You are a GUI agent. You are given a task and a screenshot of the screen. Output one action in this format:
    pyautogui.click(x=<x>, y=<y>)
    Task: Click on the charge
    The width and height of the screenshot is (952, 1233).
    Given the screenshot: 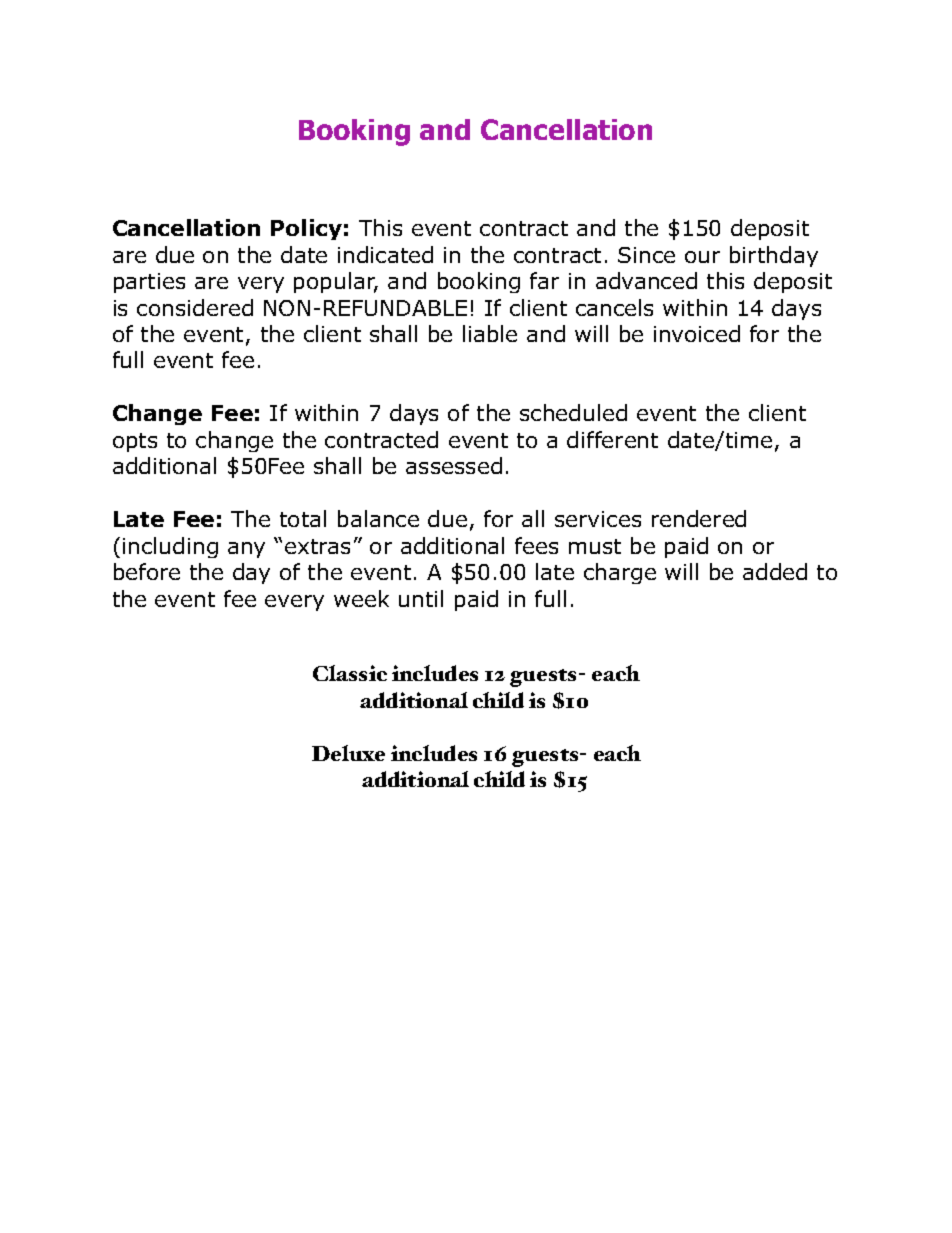 What is the action you would take?
    pyautogui.click(x=620, y=573)
